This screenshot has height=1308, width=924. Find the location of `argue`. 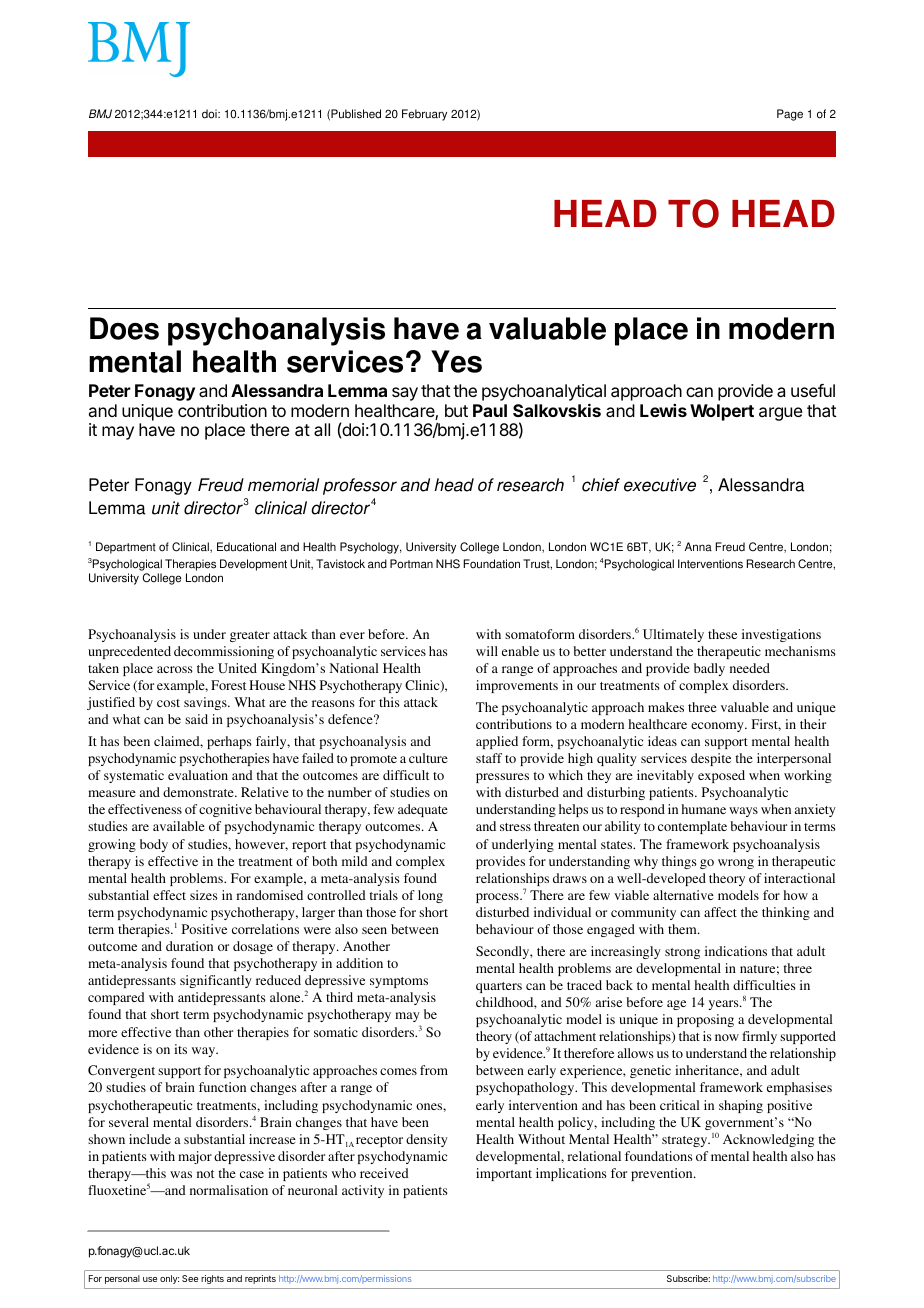

argue is located at coordinates (781, 414).
